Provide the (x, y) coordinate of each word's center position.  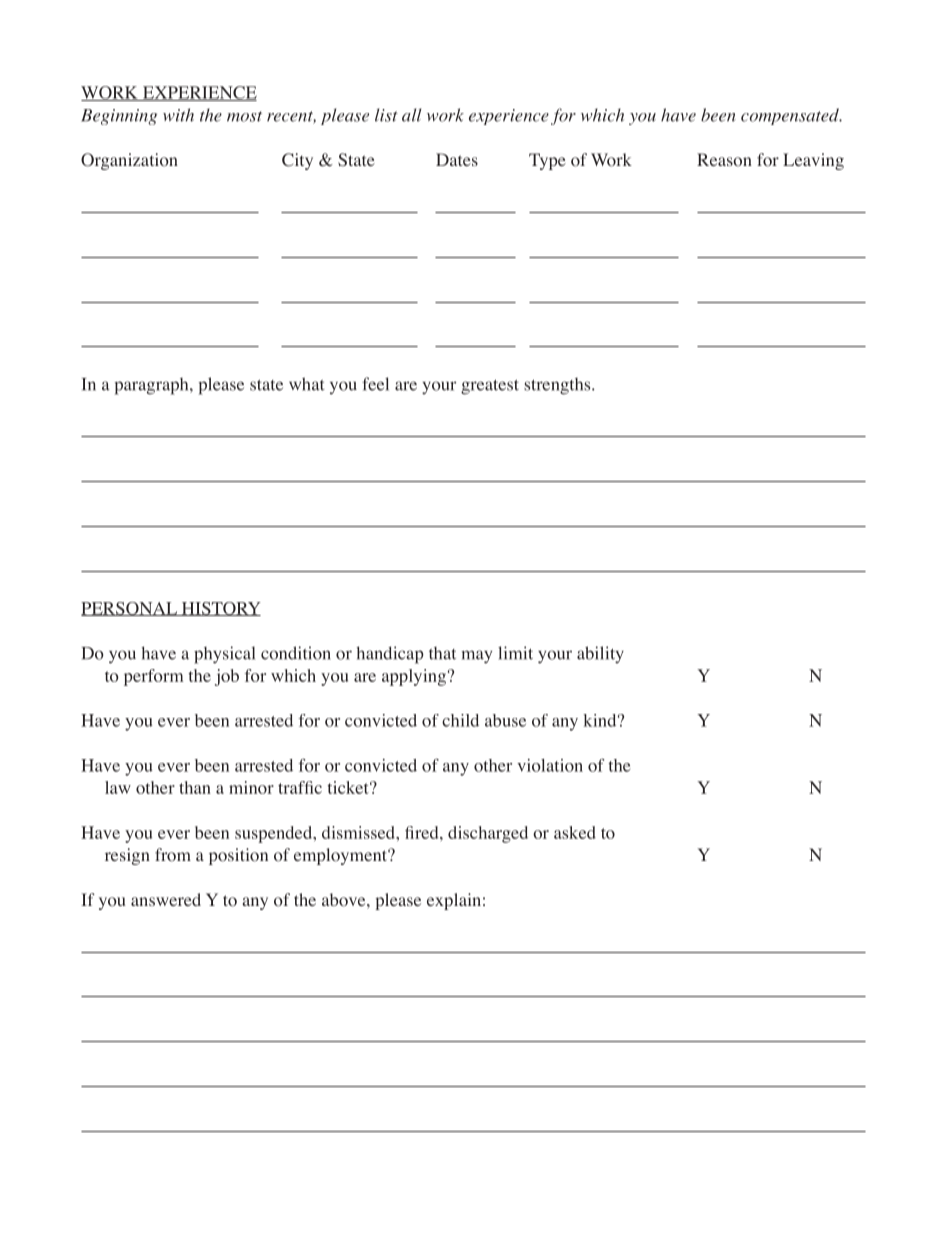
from (173, 855)
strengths (558, 386)
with (178, 115)
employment (341, 856)
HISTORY (220, 609)
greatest (490, 387)
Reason (724, 160)
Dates (457, 159)
